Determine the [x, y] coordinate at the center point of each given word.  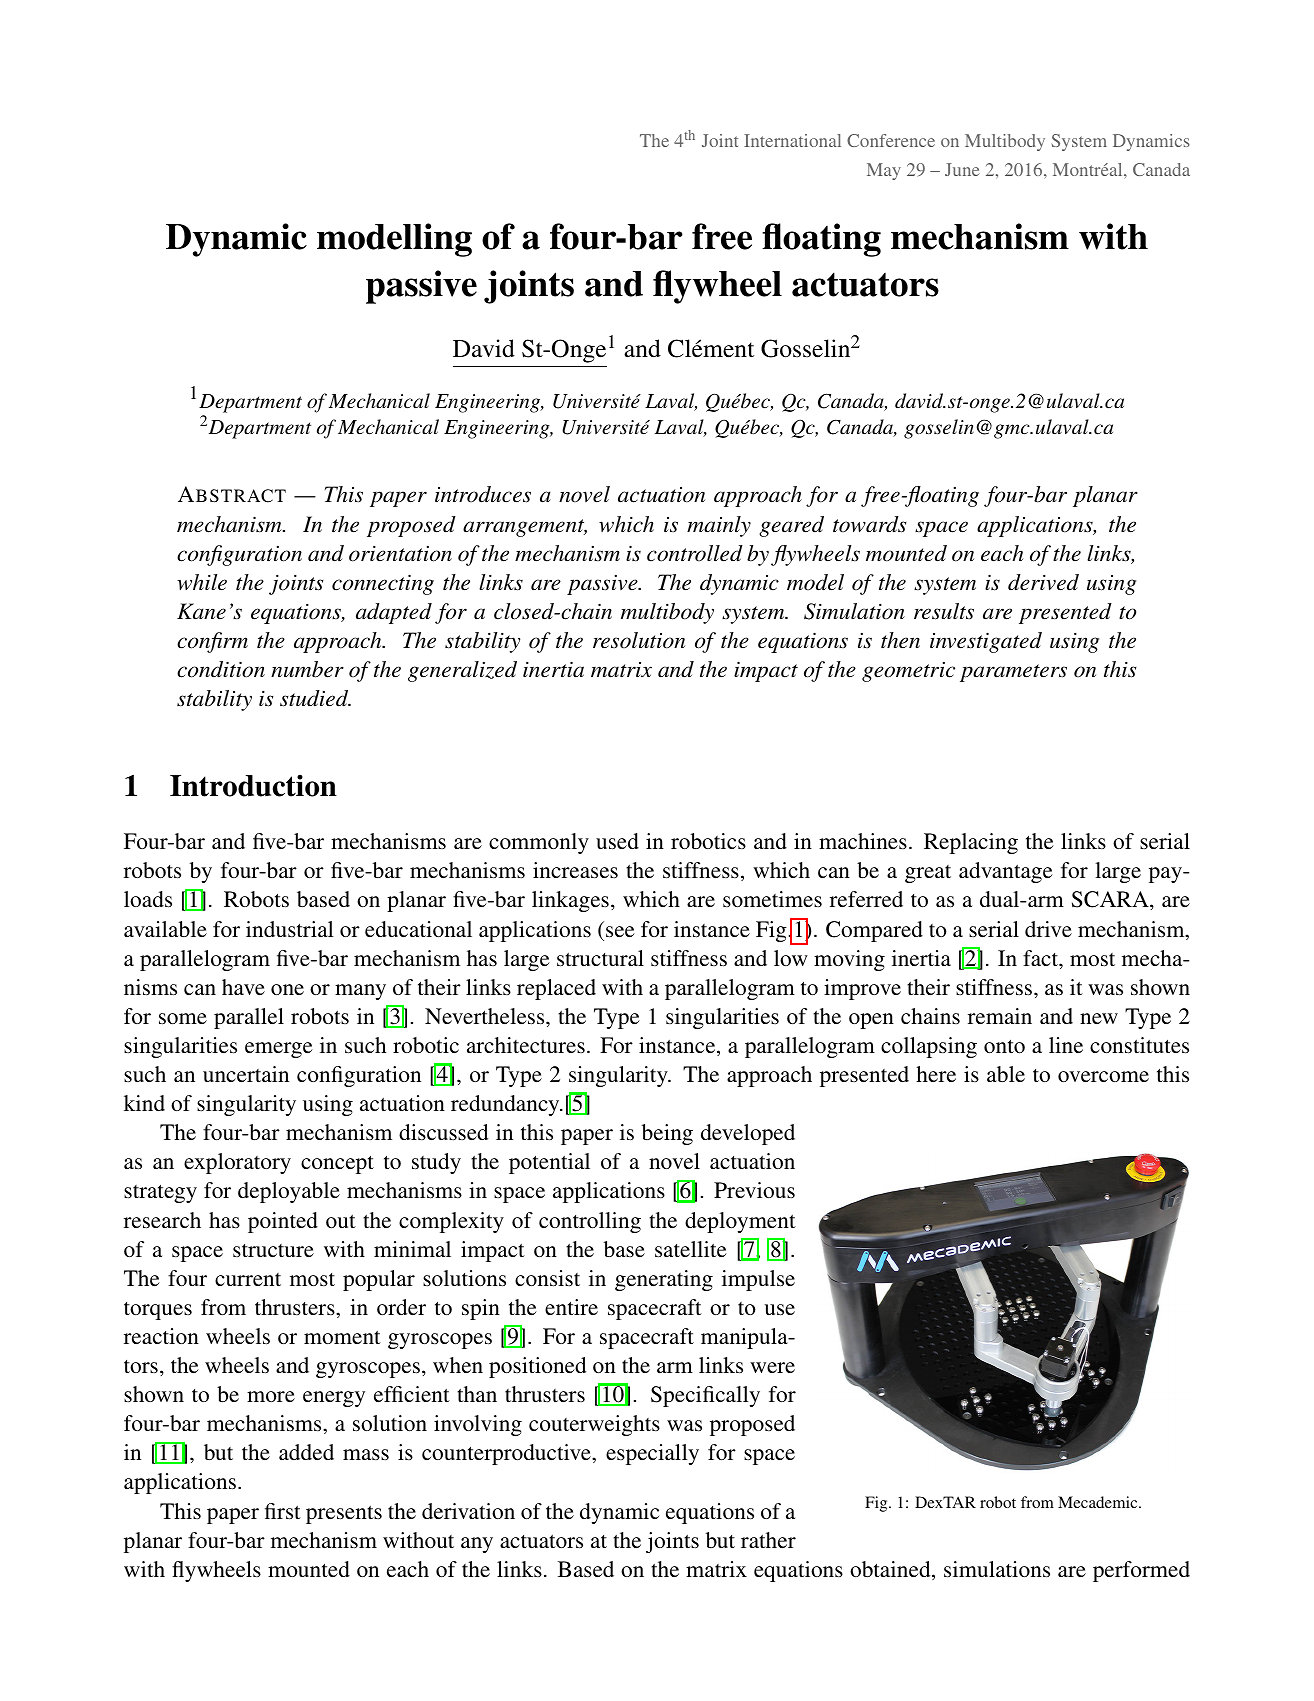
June [962, 169]
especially [652, 1454]
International [792, 140]
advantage [1006, 872]
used [617, 841]
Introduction [253, 785]
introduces [483, 494]
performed [1141, 1571]
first [283, 1511]
